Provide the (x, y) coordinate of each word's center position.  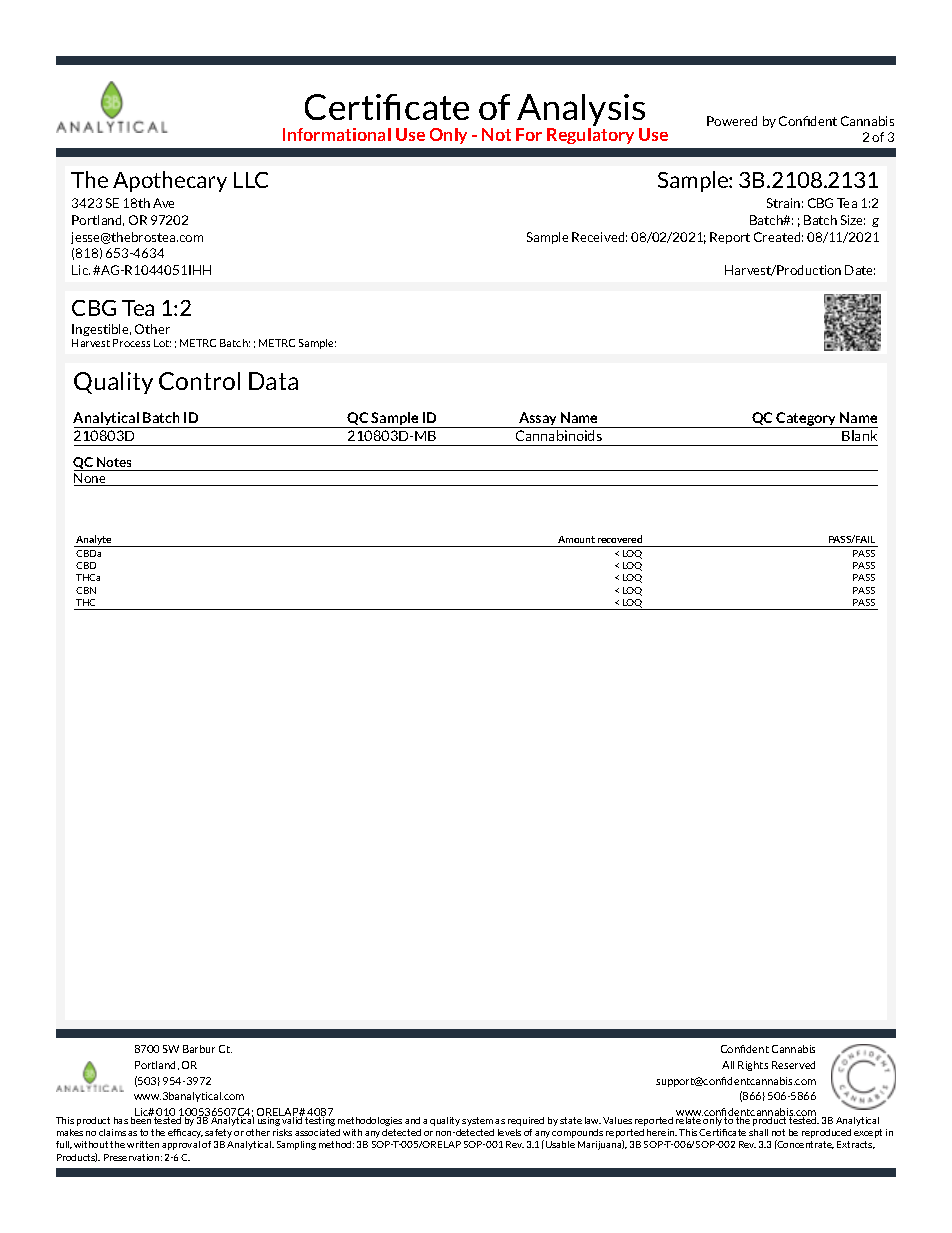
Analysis (582, 111)
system (477, 1121)
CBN (86, 590)
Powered (732, 121)
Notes (114, 462)
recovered (620, 539)
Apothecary (170, 181)
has (121, 1120)
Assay (538, 420)
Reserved (793, 1065)
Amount (576, 539)
